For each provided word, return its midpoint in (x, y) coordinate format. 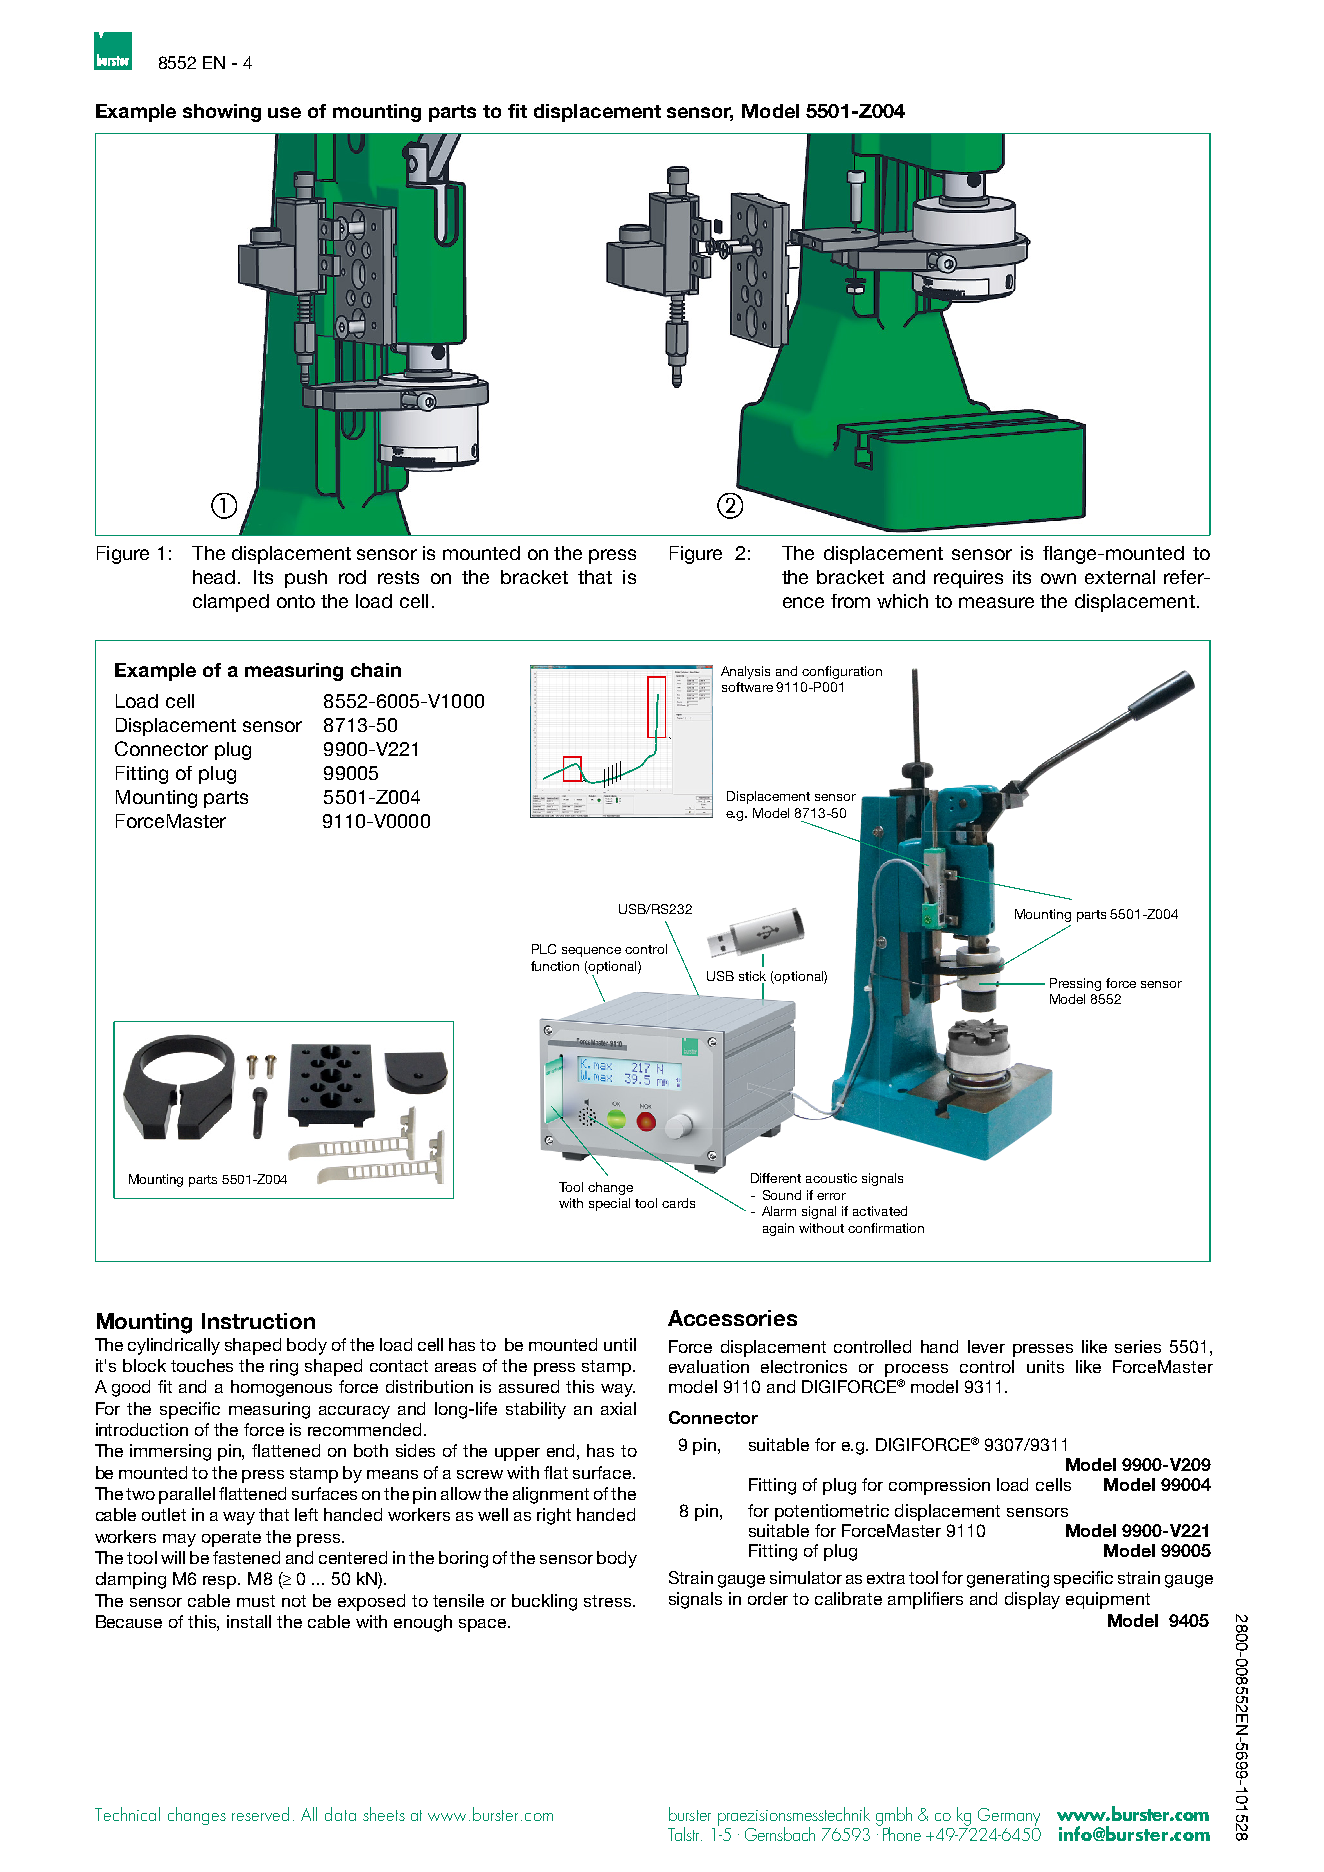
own (1058, 578)
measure (996, 602)
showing (222, 113)
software (747, 687)
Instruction (258, 1321)
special (609, 1204)
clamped (231, 603)
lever (986, 1346)
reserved (260, 1814)
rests (398, 577)
